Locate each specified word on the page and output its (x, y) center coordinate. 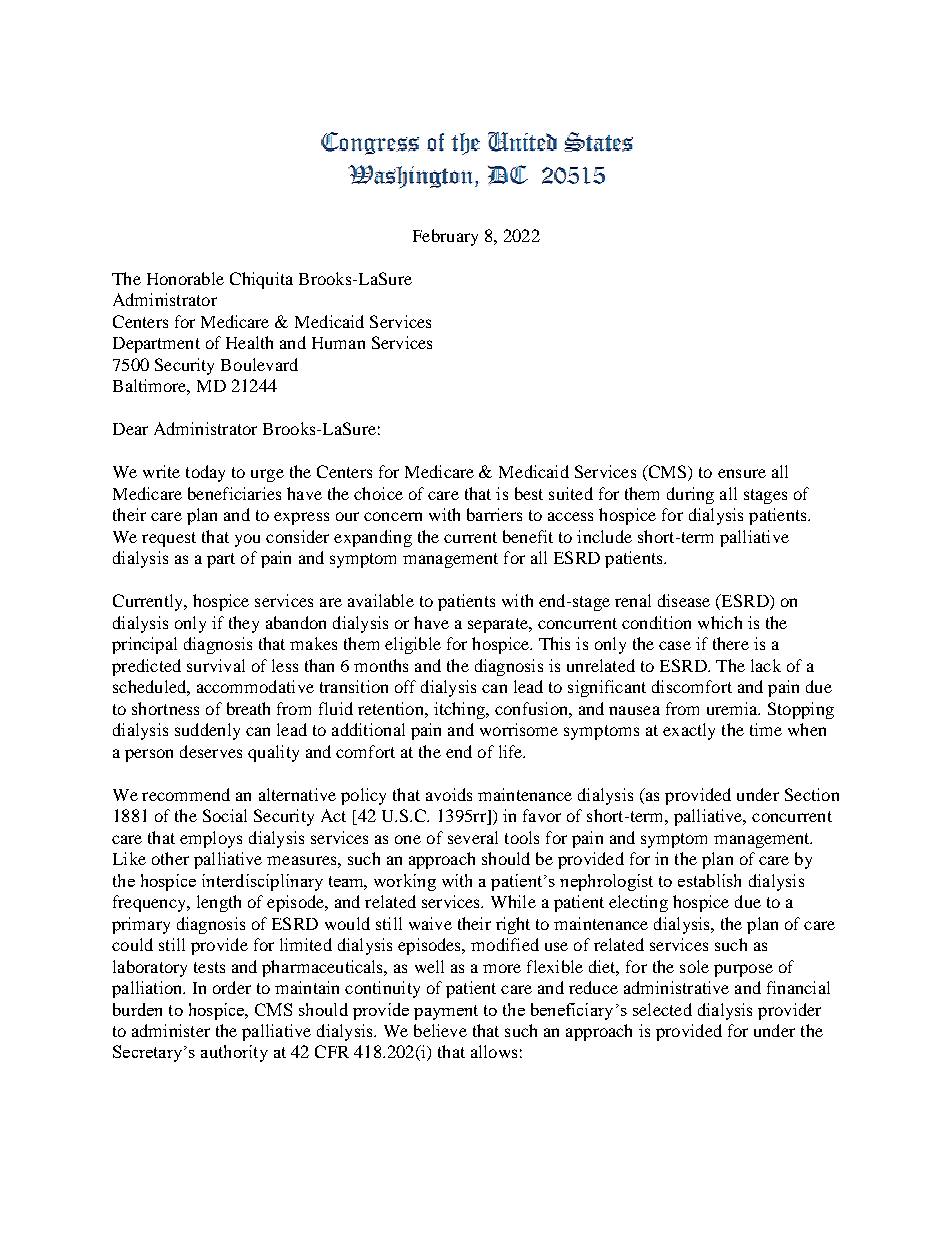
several (473, 837)
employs (211, 839)
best (529, 493)
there (731, 643)
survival (216, 665)
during (690, 495)
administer (171, 1030)
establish (709, 880)
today (205, 473)
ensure (742, 473)
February (445, 237)
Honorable (185, 278)
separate (499, 625)
